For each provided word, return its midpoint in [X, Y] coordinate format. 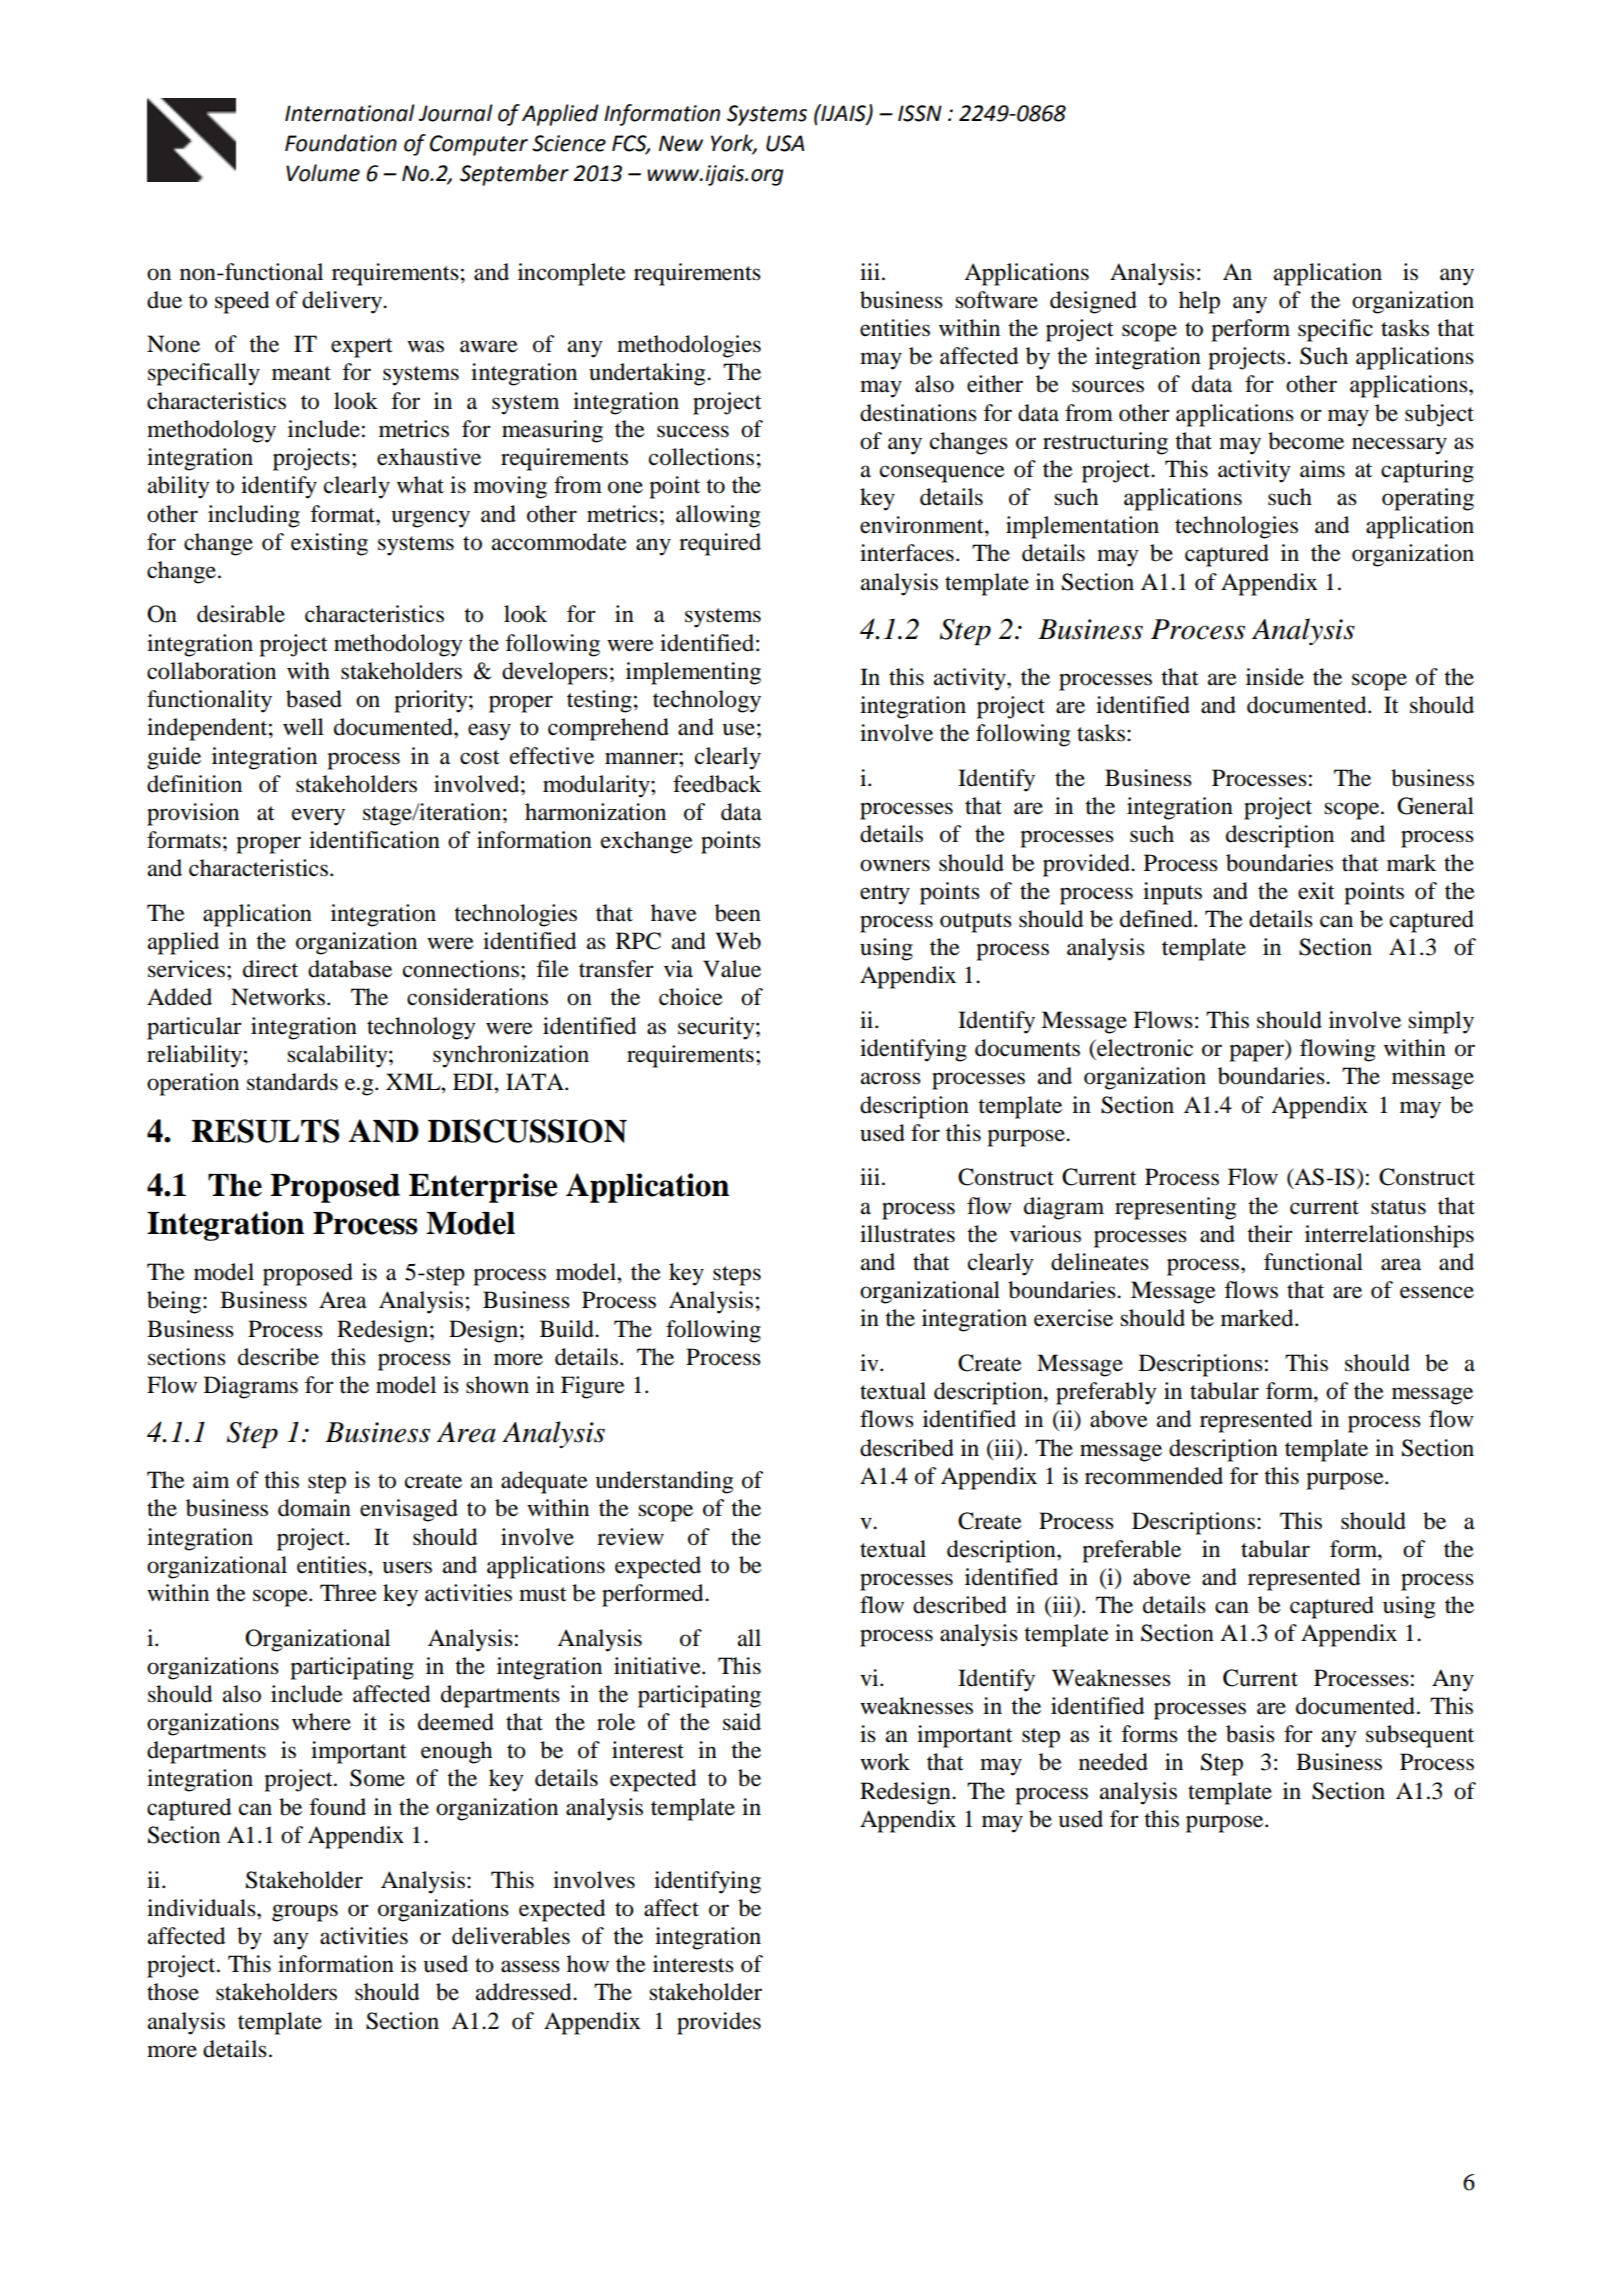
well [303, 727]
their [1270, 1234]
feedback [717, 784]
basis [1250, 1734]
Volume [323, 173]
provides [719, 2023]
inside [1275, 677]
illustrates [907, 1234]
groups [305, 1913]
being [175, 1302]
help [1199, 302]
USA [785, 143]
